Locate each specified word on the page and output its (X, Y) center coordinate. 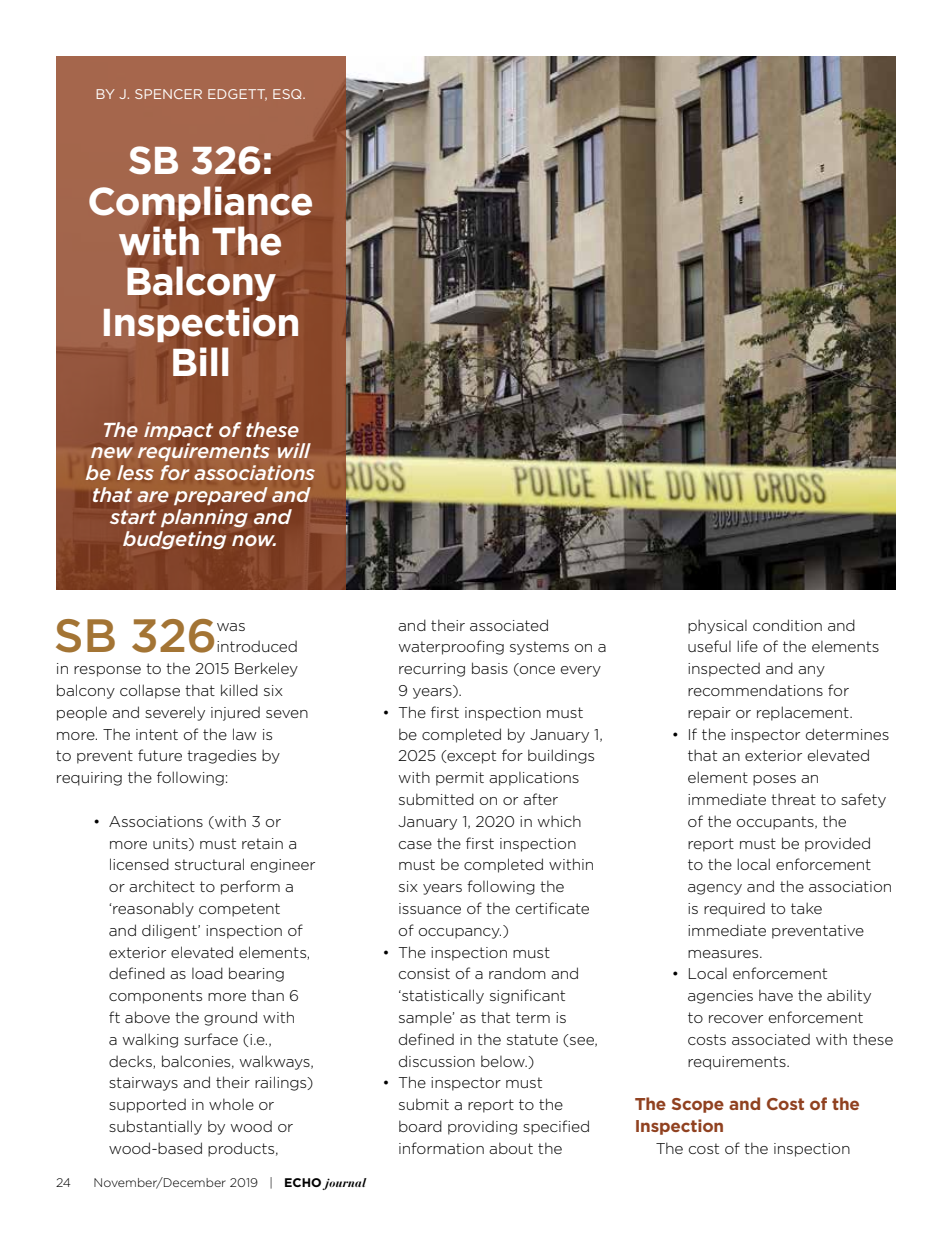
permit (460, 779)
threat (793, 799)
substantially (155, 1127)
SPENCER (168, 94)
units (171, 844)
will (294, 450)
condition (787, 625)
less (135, 472)
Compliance (200, 203)
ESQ (288, 94)
